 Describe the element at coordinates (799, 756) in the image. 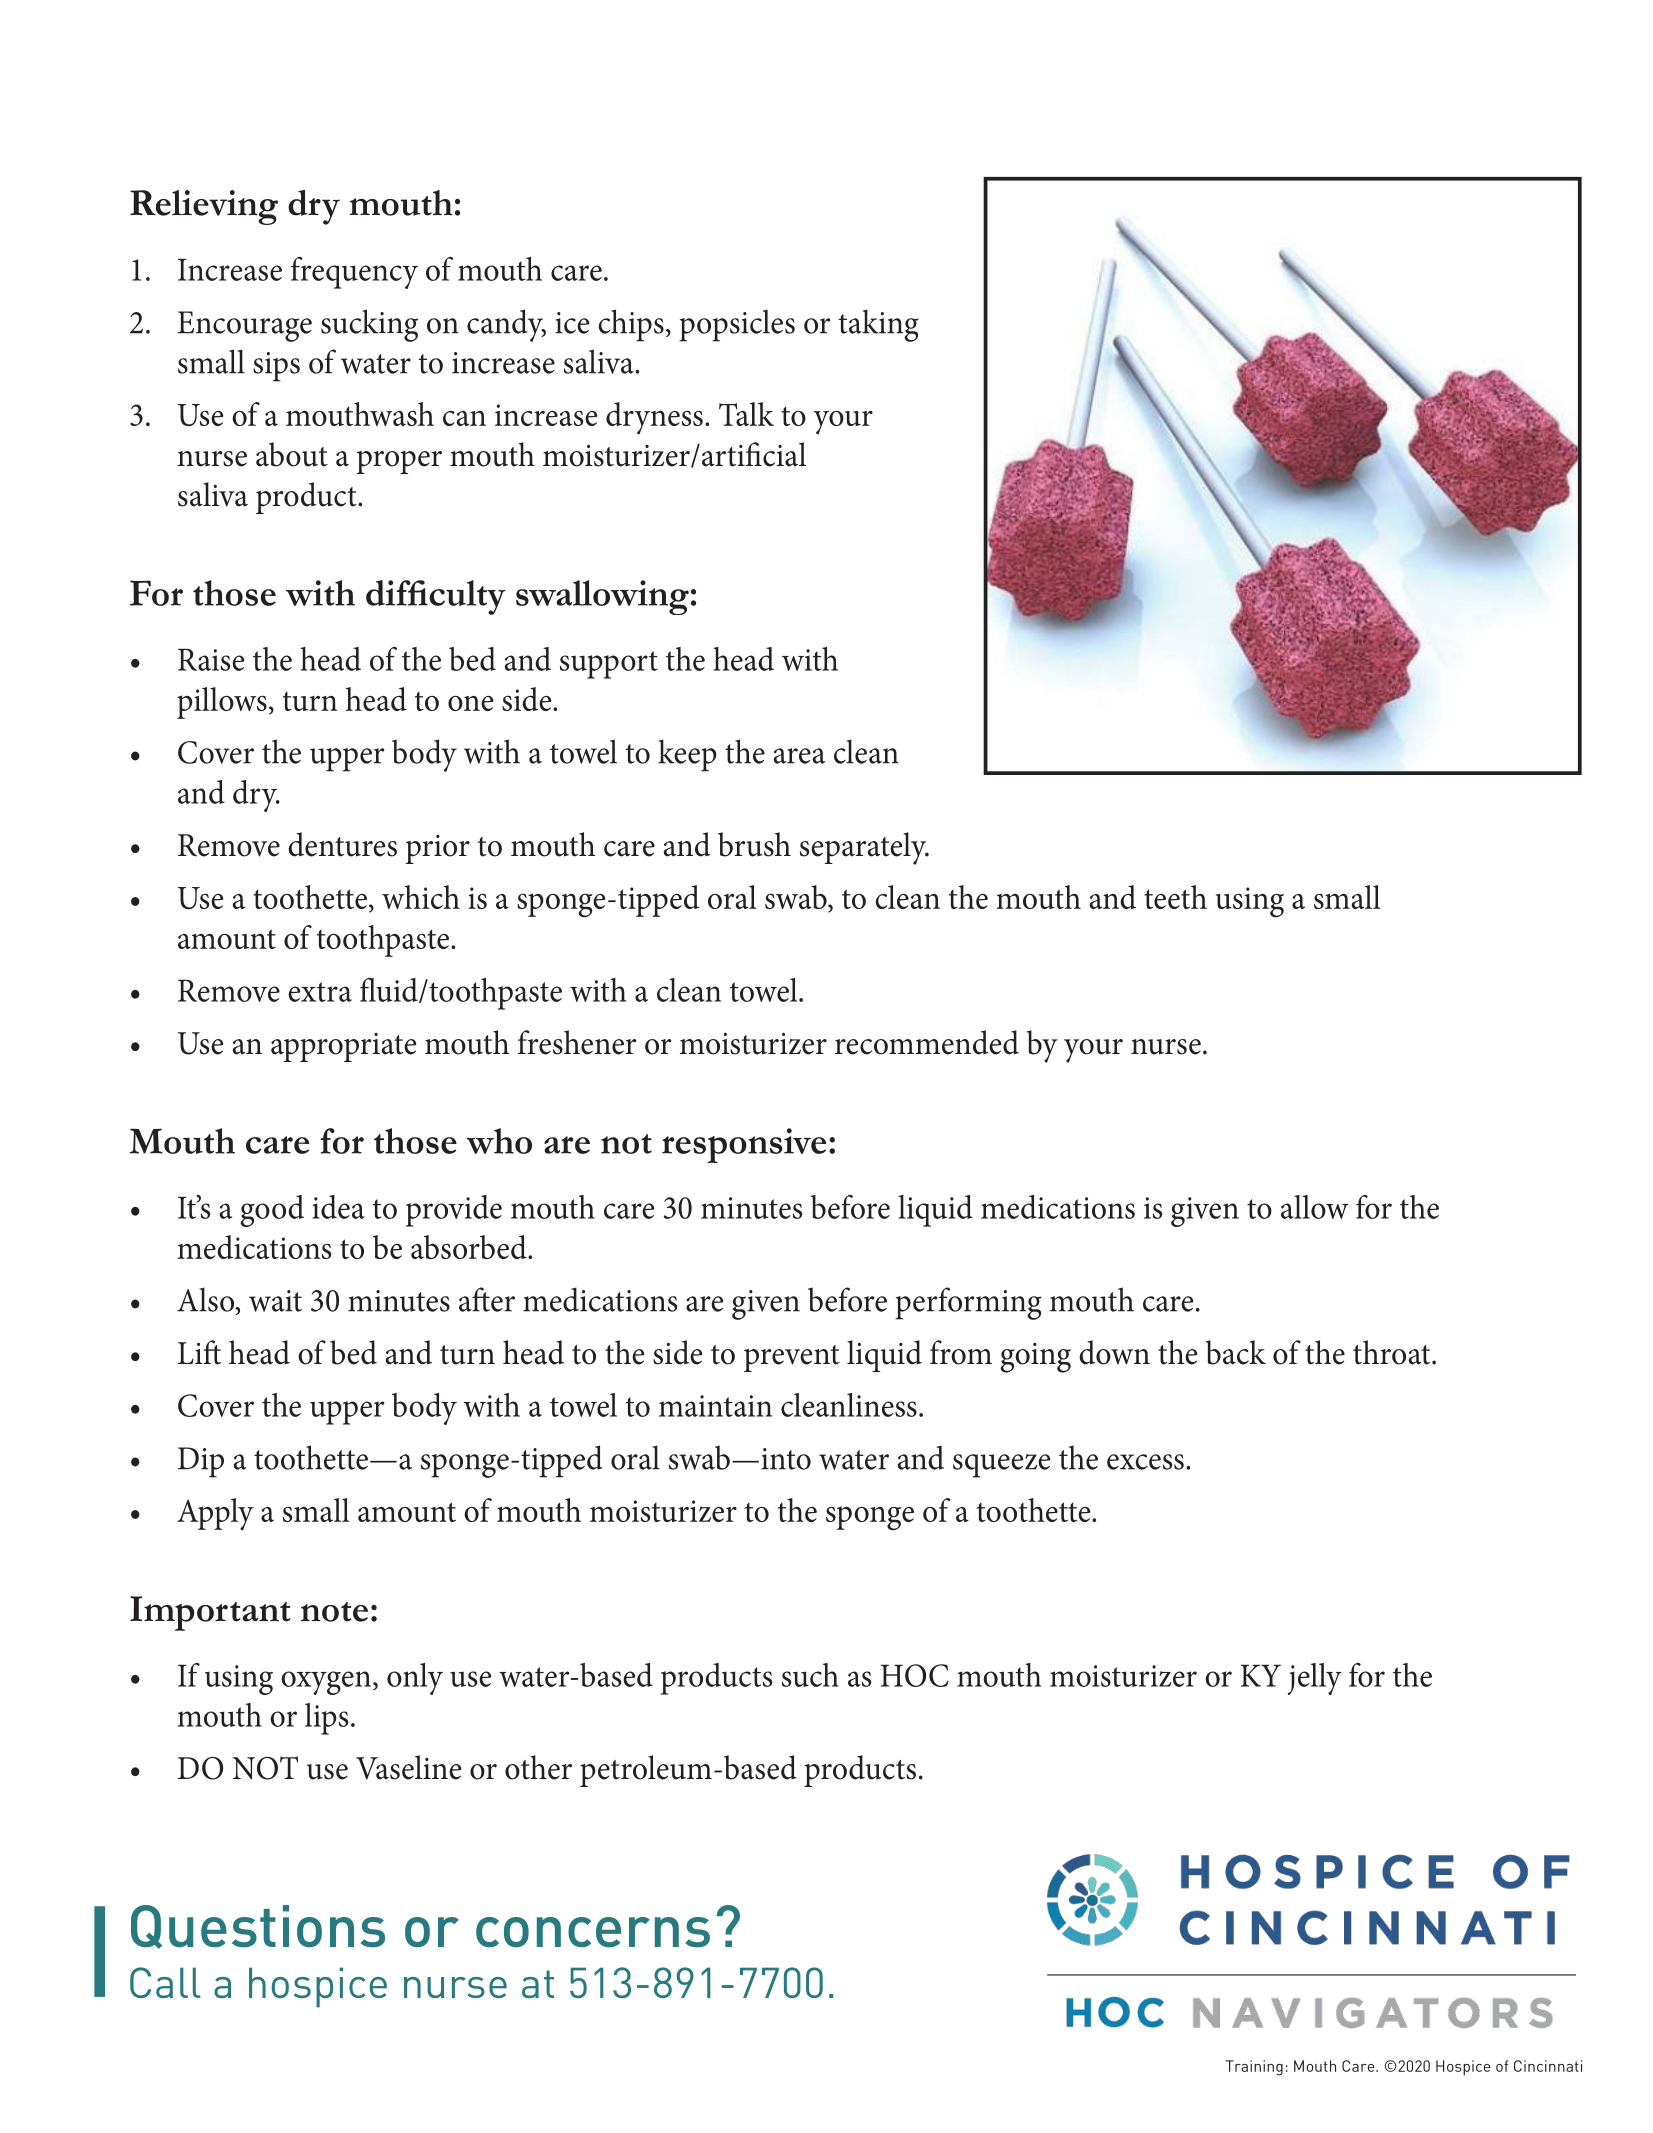

I see `area` at that location.
